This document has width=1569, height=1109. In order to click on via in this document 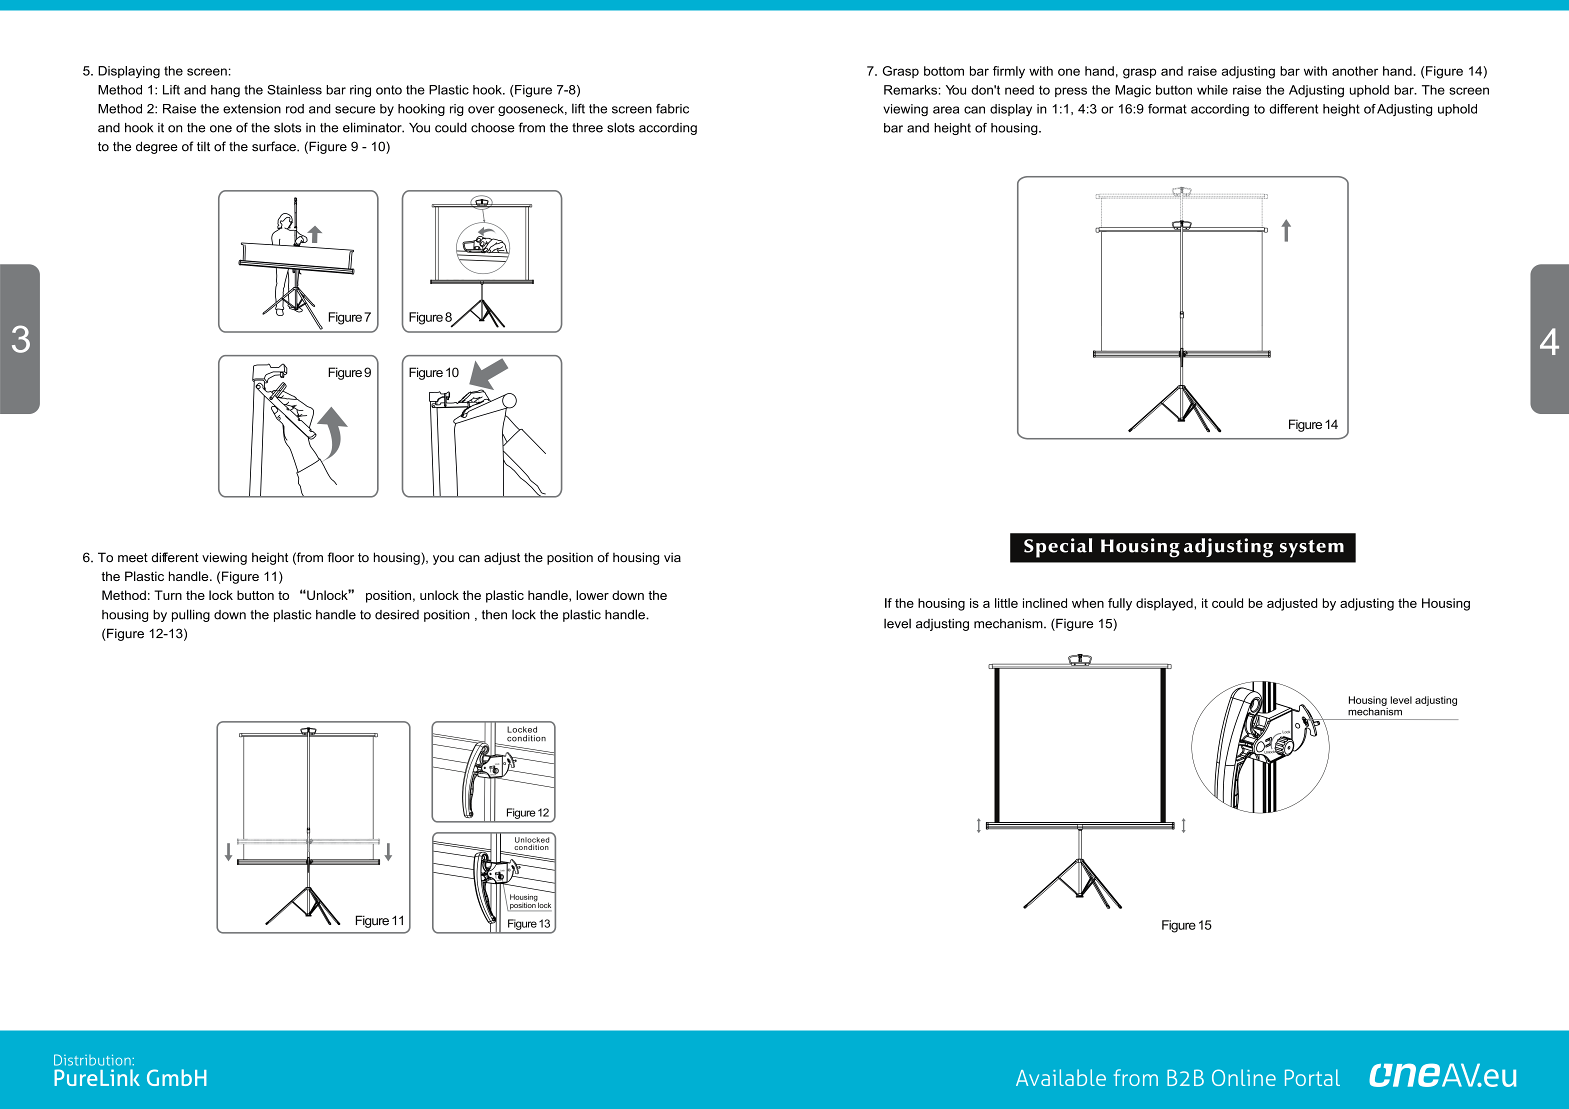, I will do `click(672, 557)`.
